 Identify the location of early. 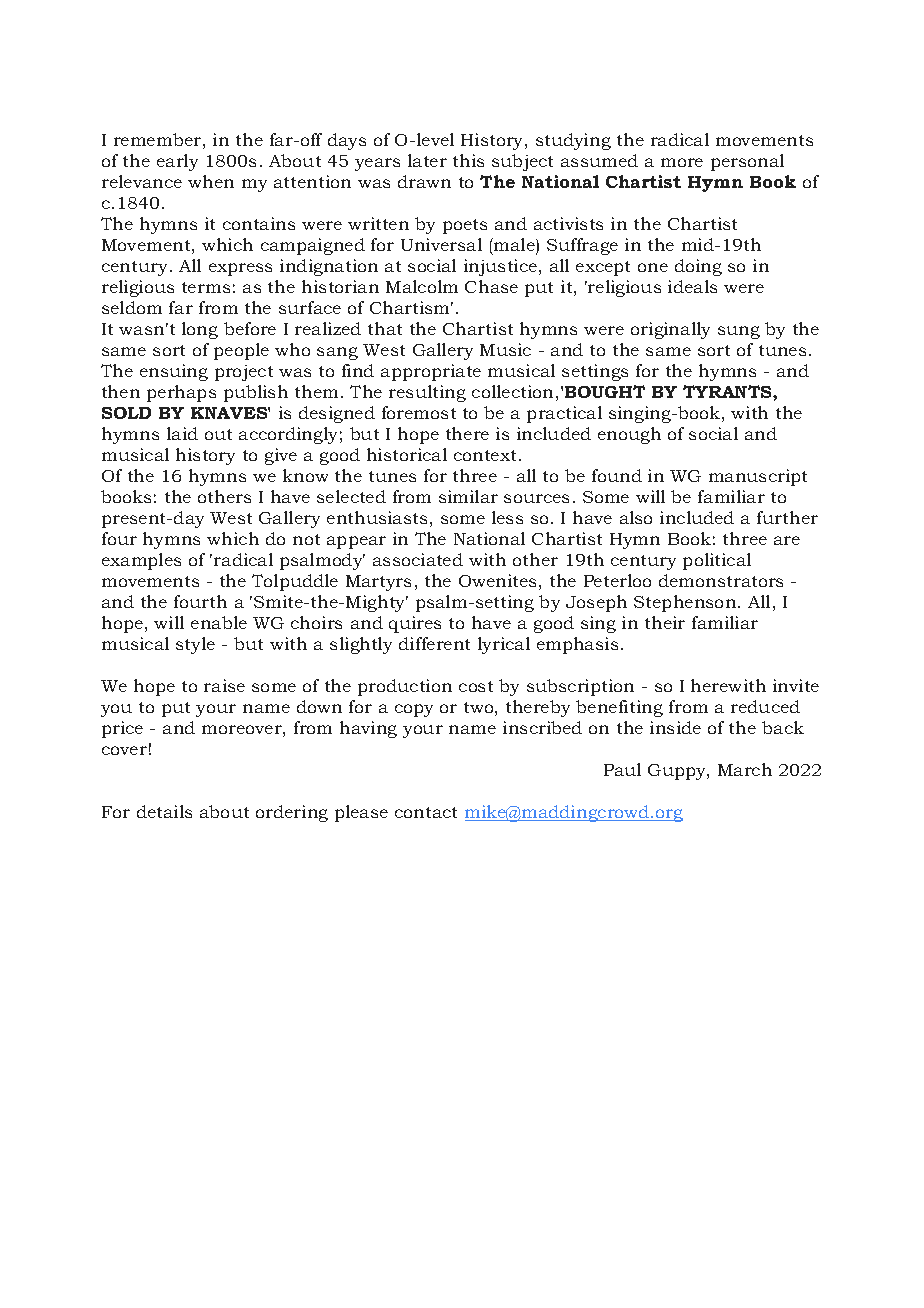
(177, 162).
